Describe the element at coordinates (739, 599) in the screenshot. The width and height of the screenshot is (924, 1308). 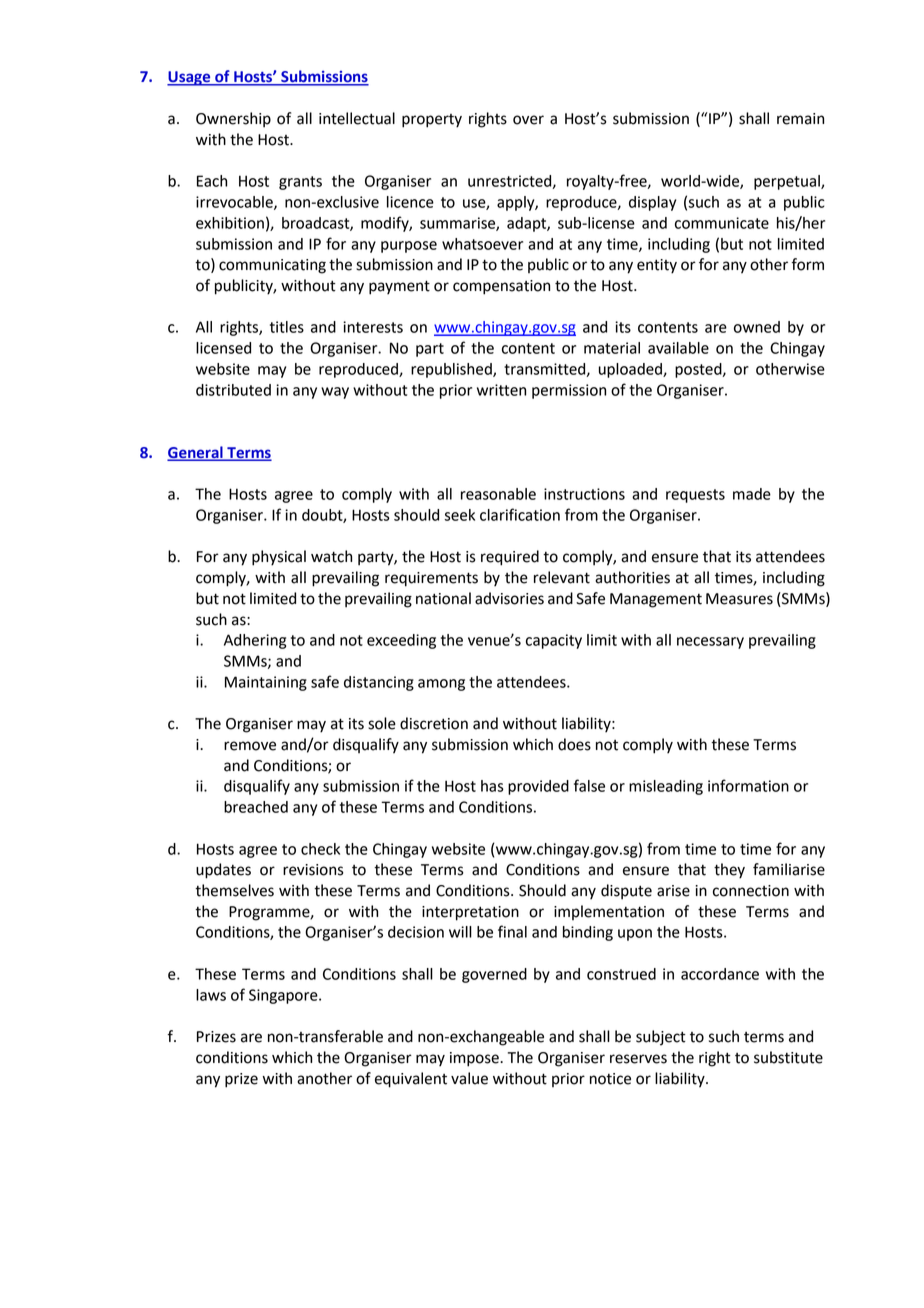
I see `Measures` at that location.
